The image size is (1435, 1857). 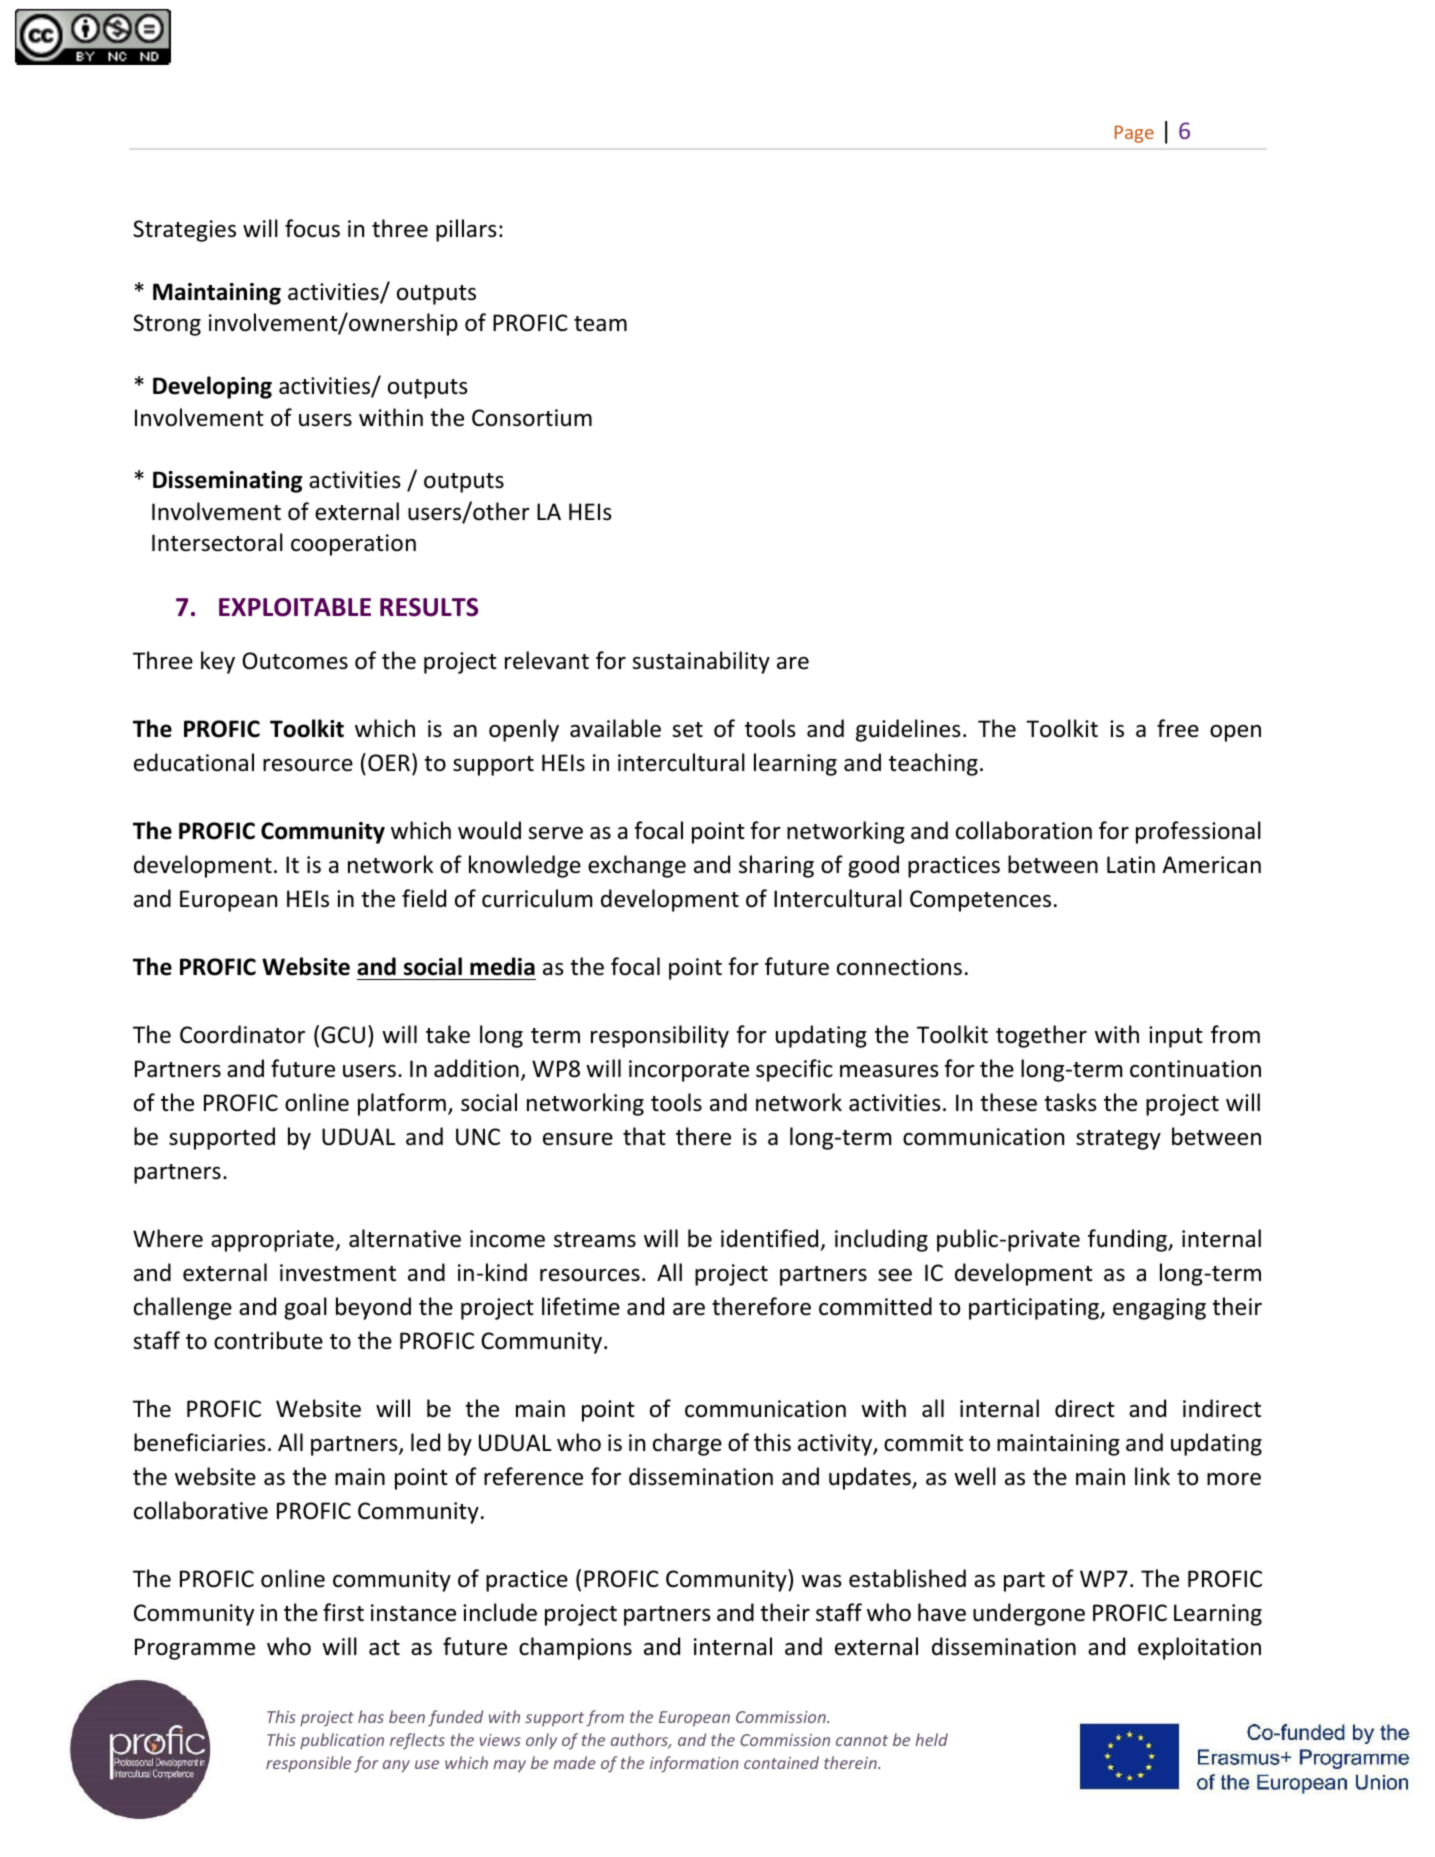 What do you see at coordinates (600, 324) in the document?
I see `team` at bounding box center [600, 324].
